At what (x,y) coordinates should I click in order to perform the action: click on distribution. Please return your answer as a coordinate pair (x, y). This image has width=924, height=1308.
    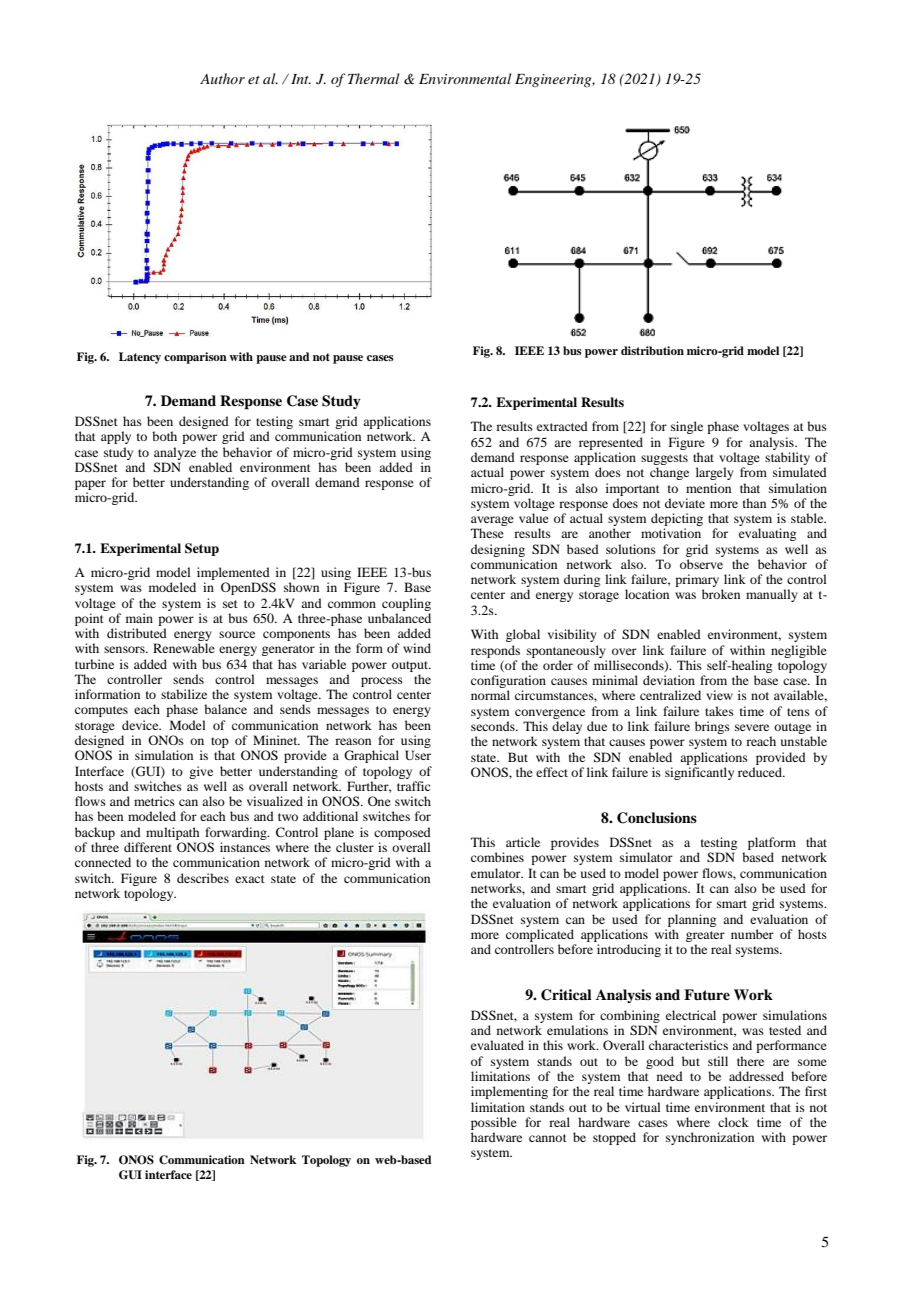
    Looking at the image, I should click on (652, 350).
